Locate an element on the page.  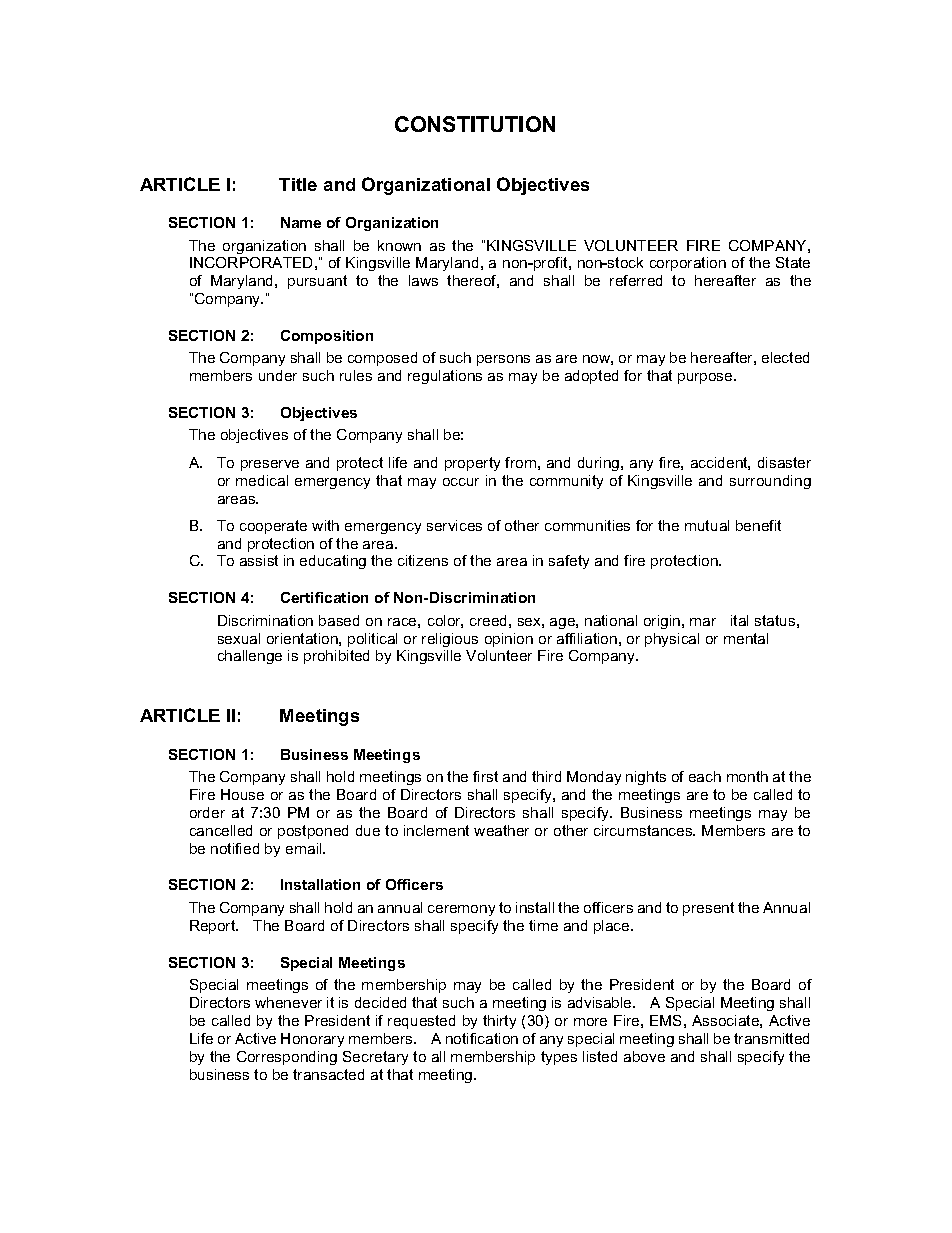
Title is located at coordinates (298, 184).
